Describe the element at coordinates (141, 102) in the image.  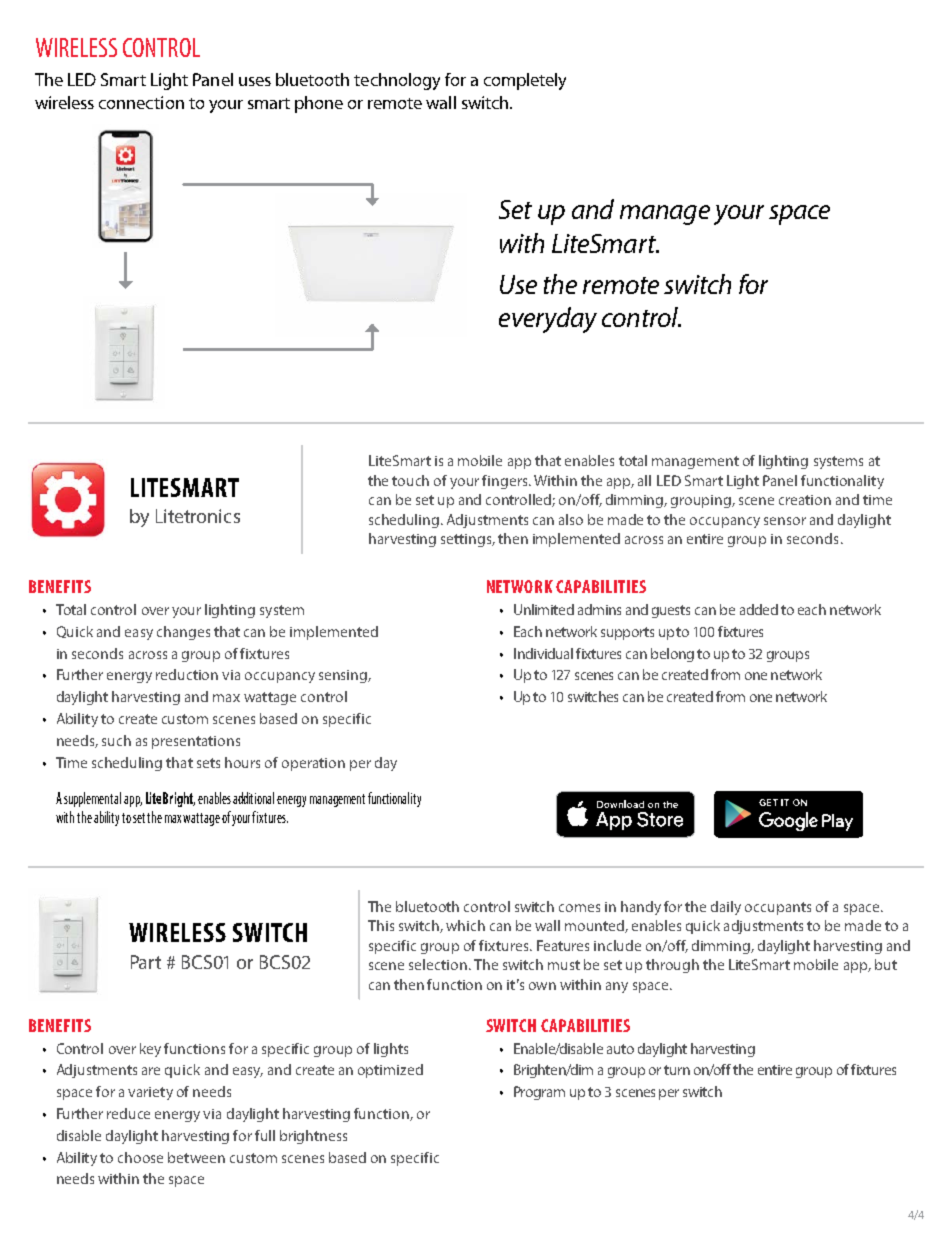
I see `connection` at that location.
